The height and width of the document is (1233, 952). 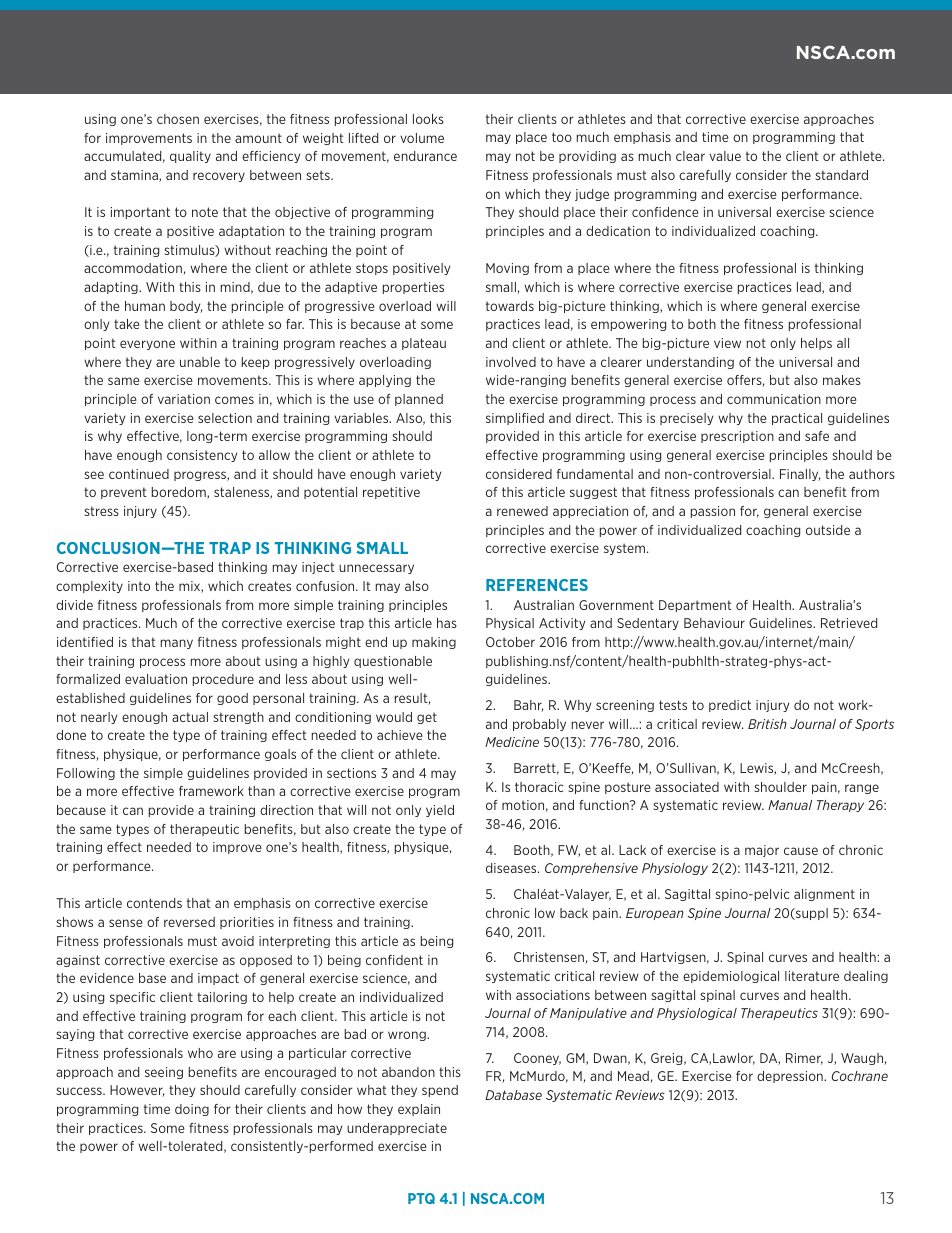 I want to click on quality, so click(x=190, y=157).
